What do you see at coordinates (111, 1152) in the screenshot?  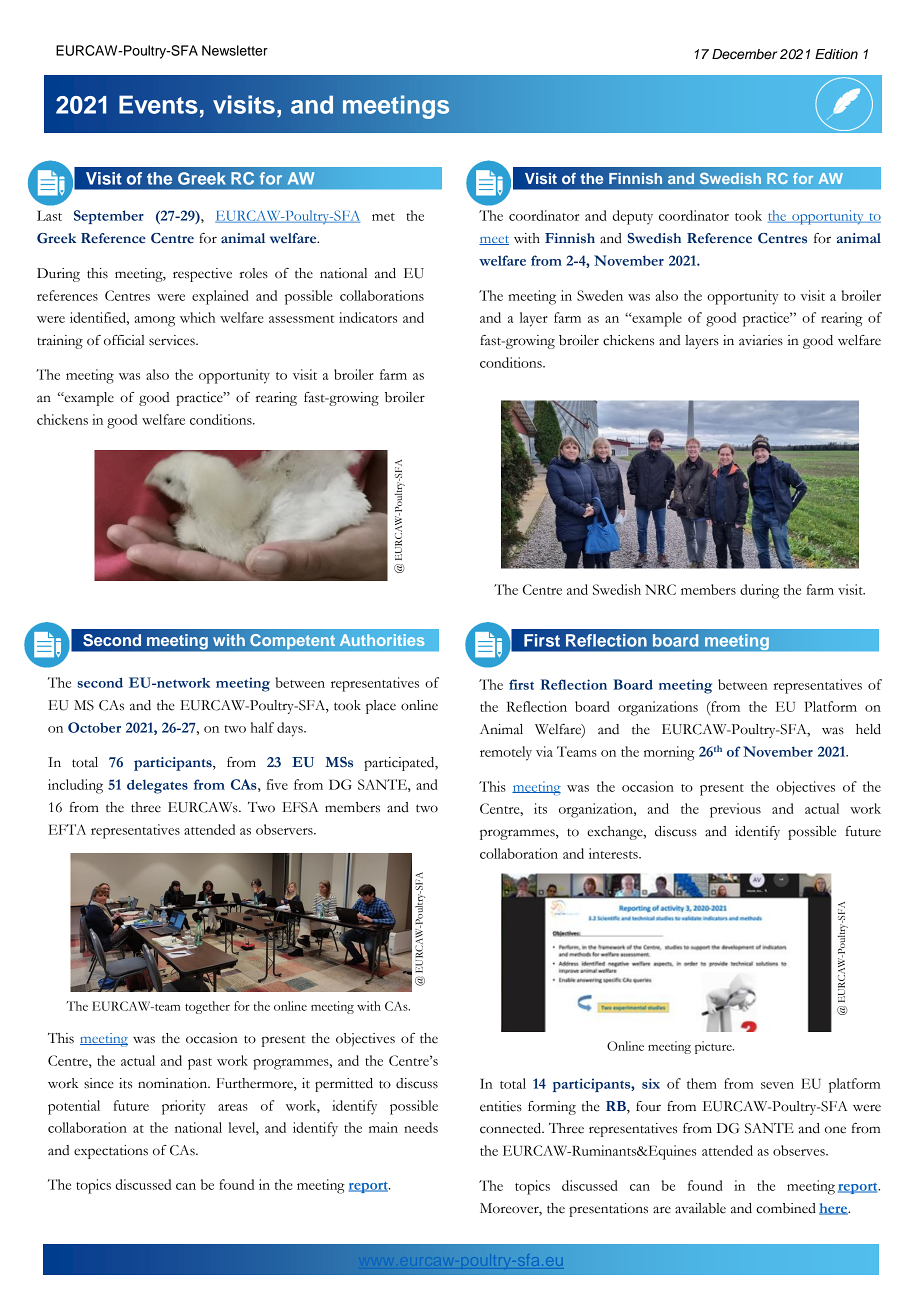 I see `expectations` at bounding box center [111, 1152].
